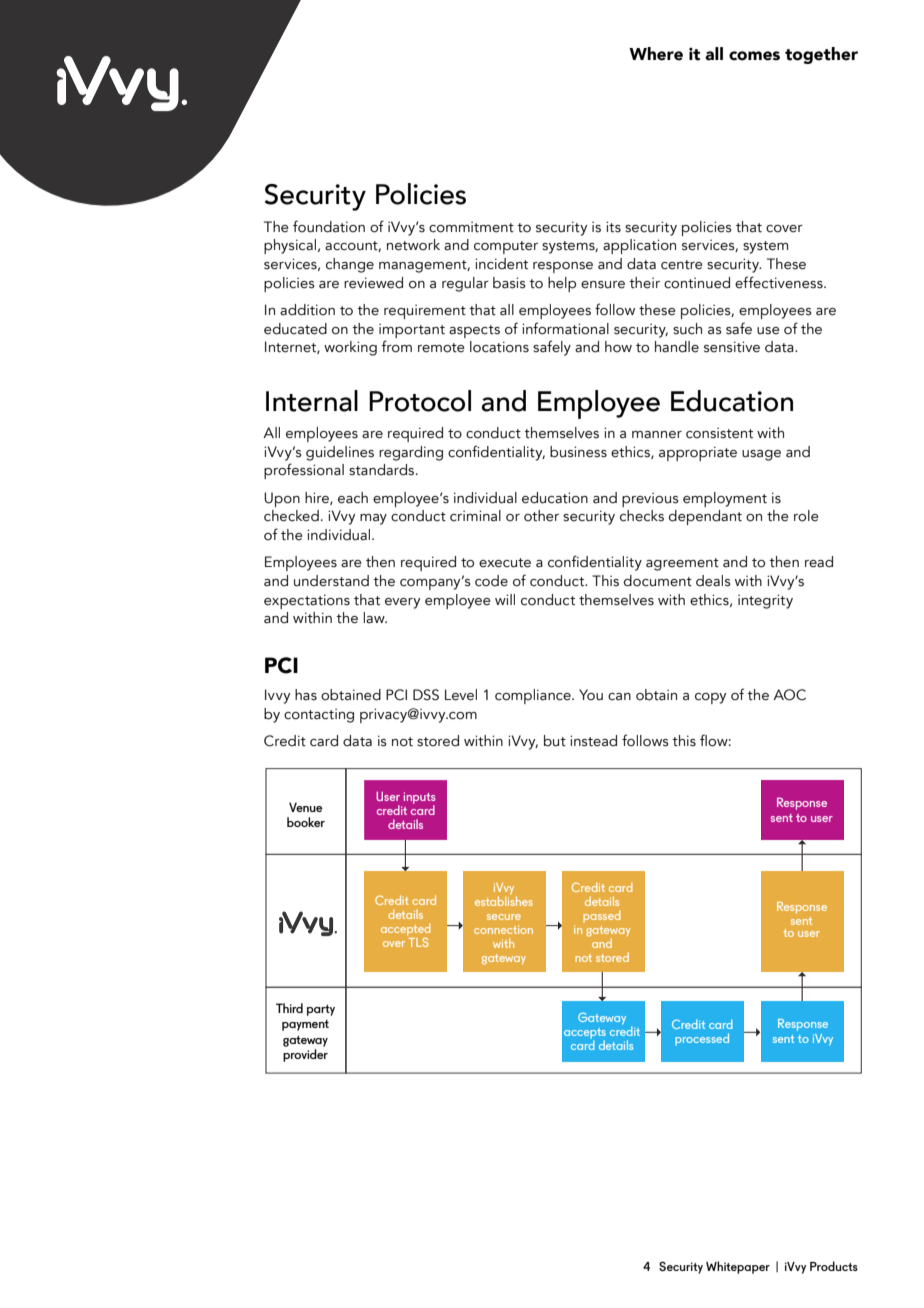 The width and height of the screenshot is (924, 1308). Describe the element at coordinates (754, 56) in the screenshot. I see `comes` at that location.
